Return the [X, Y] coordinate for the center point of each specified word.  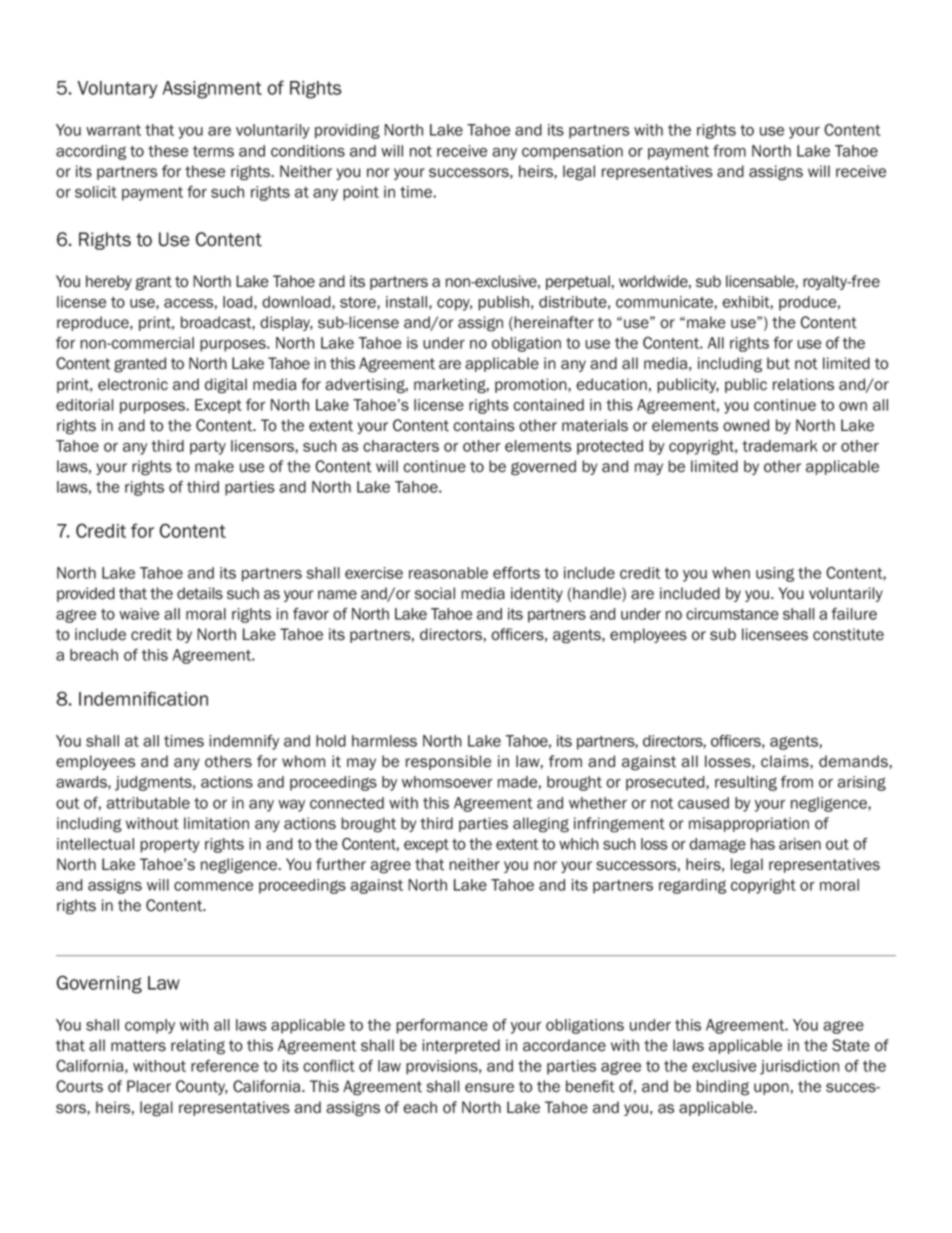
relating [198, 1047]
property [170, 846]
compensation [572, 152]
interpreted [461, 1046]
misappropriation [749, 824]
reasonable [448, 573]
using [775, 574]
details [200, 593]
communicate [664, 302]
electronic [133, 384]
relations [803, 384]
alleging [541, 825]
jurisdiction [799, 1067]
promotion [532, 385]
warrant [113, 130]
